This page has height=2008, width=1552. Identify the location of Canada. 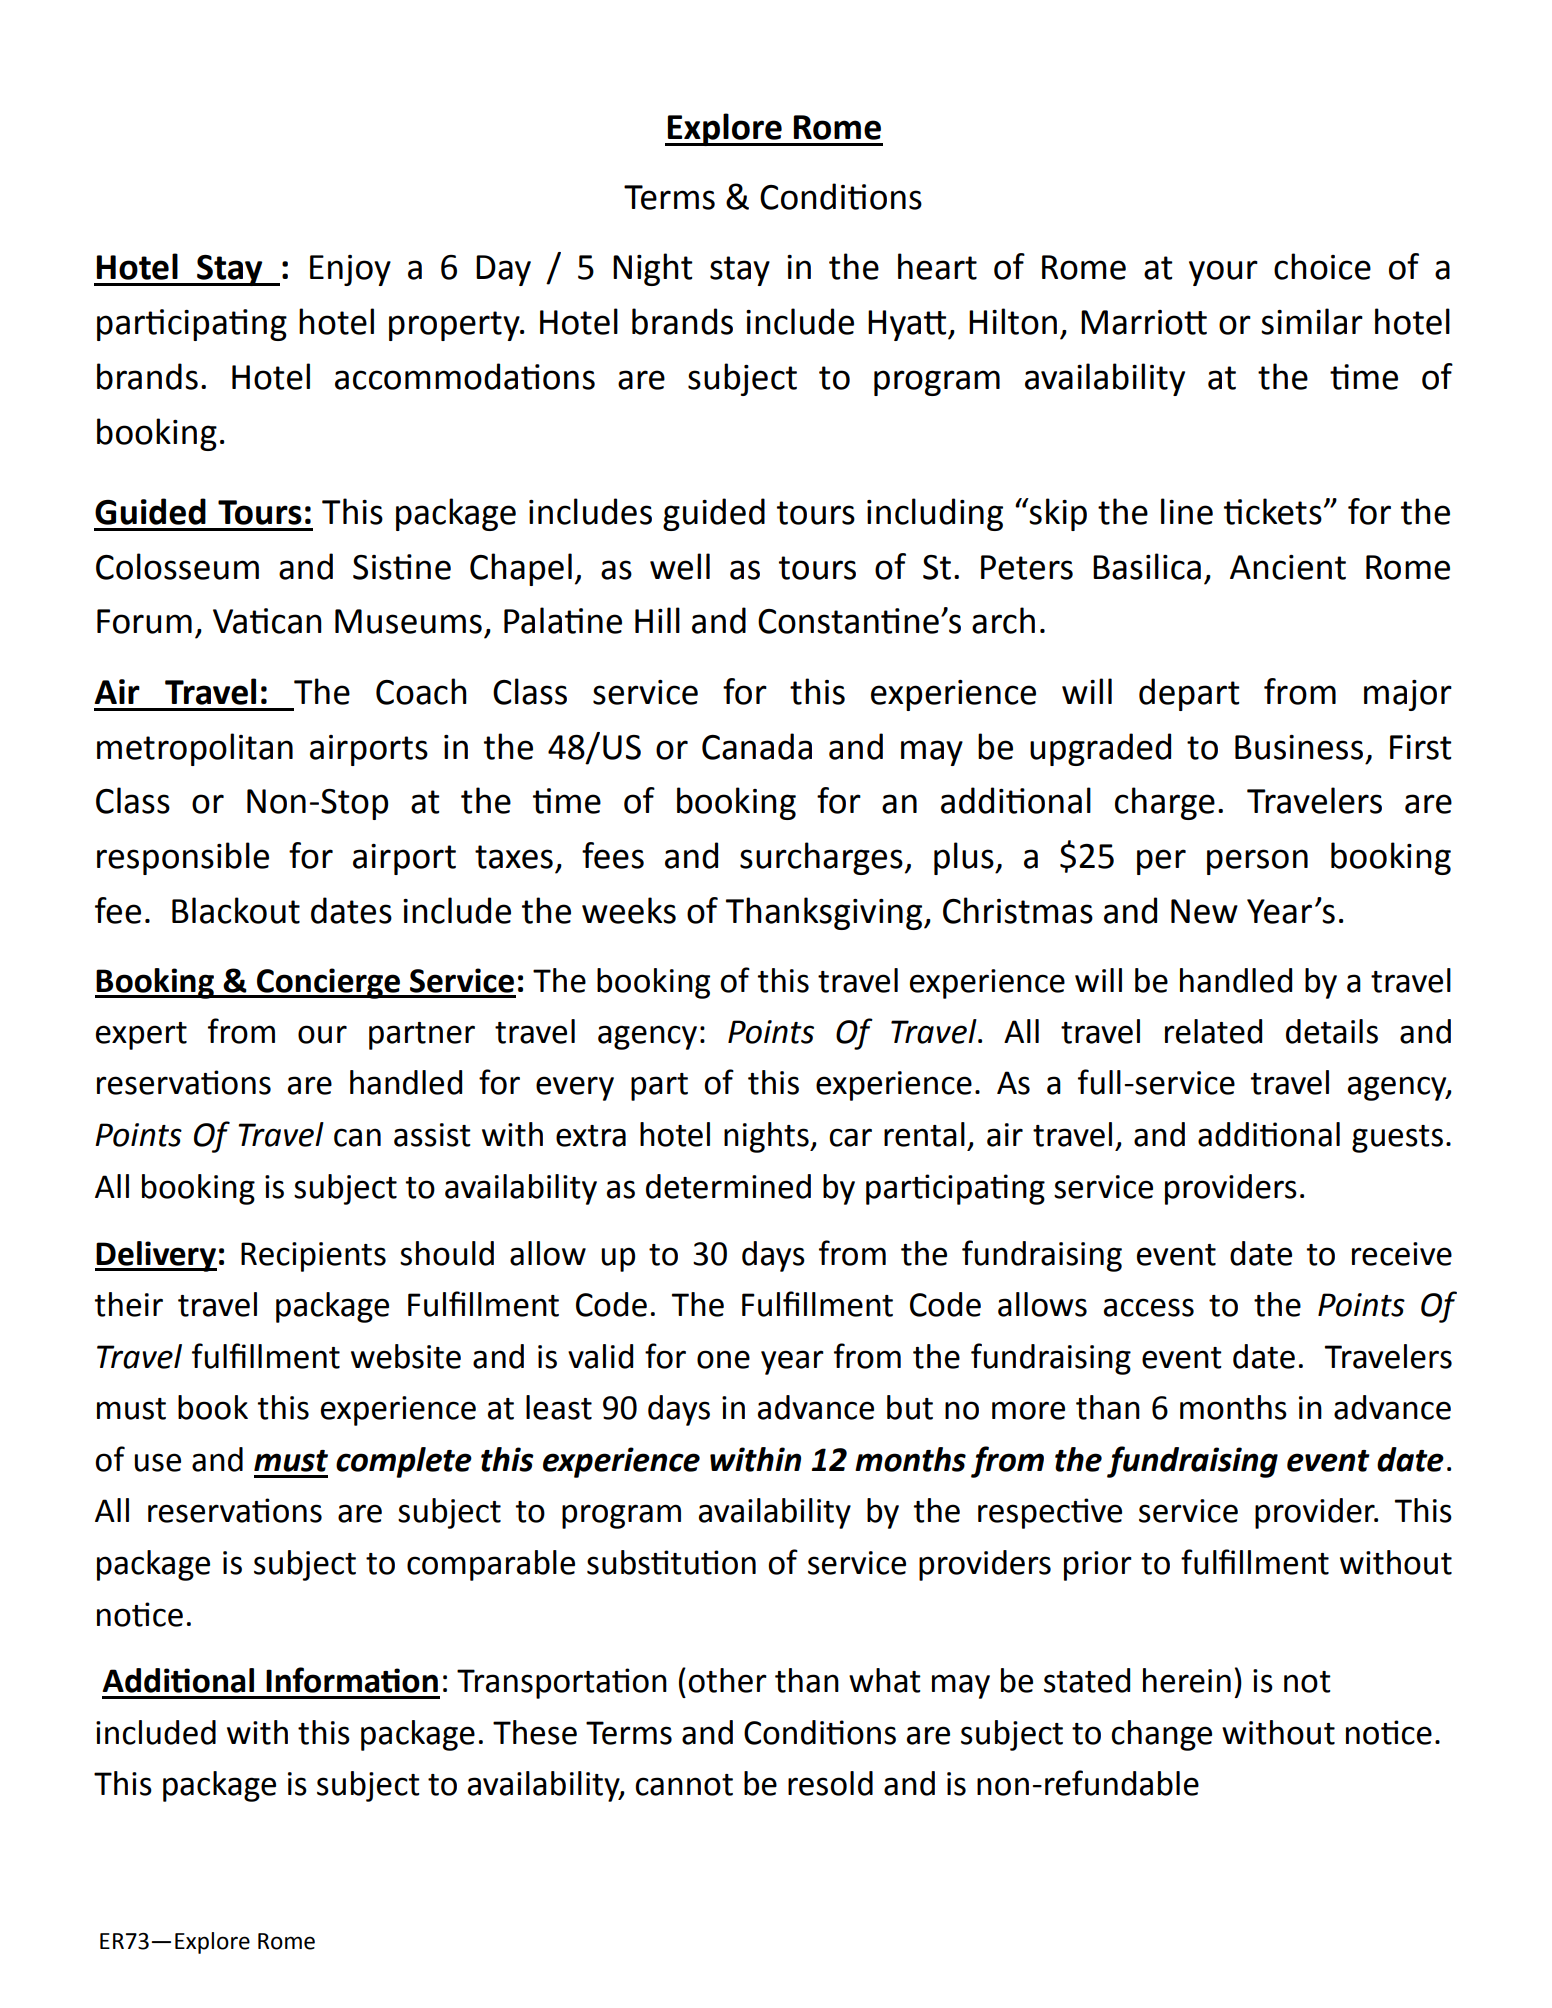
(757, 746).
